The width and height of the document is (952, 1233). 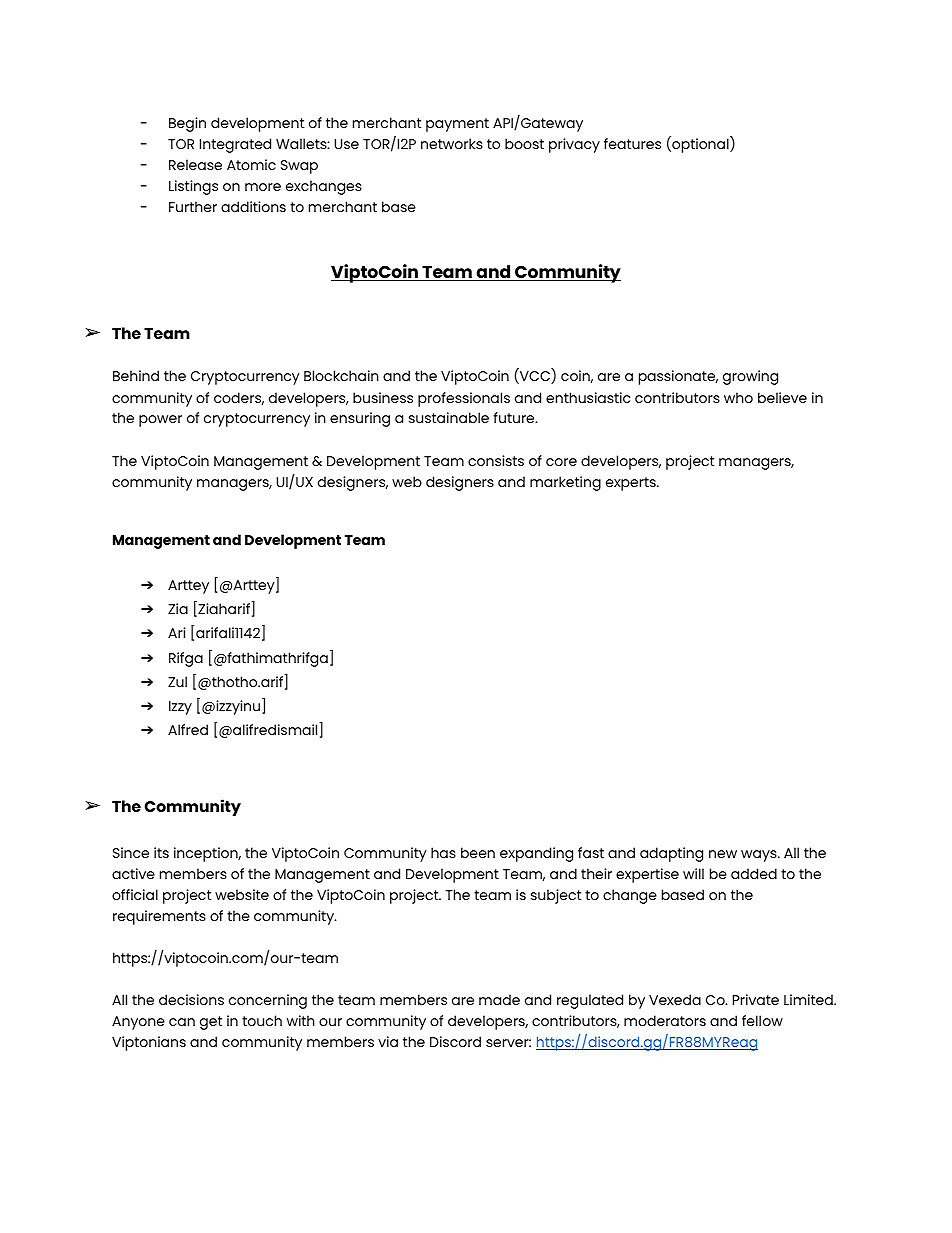 I want to click on features, so click(x=632, y=143).
